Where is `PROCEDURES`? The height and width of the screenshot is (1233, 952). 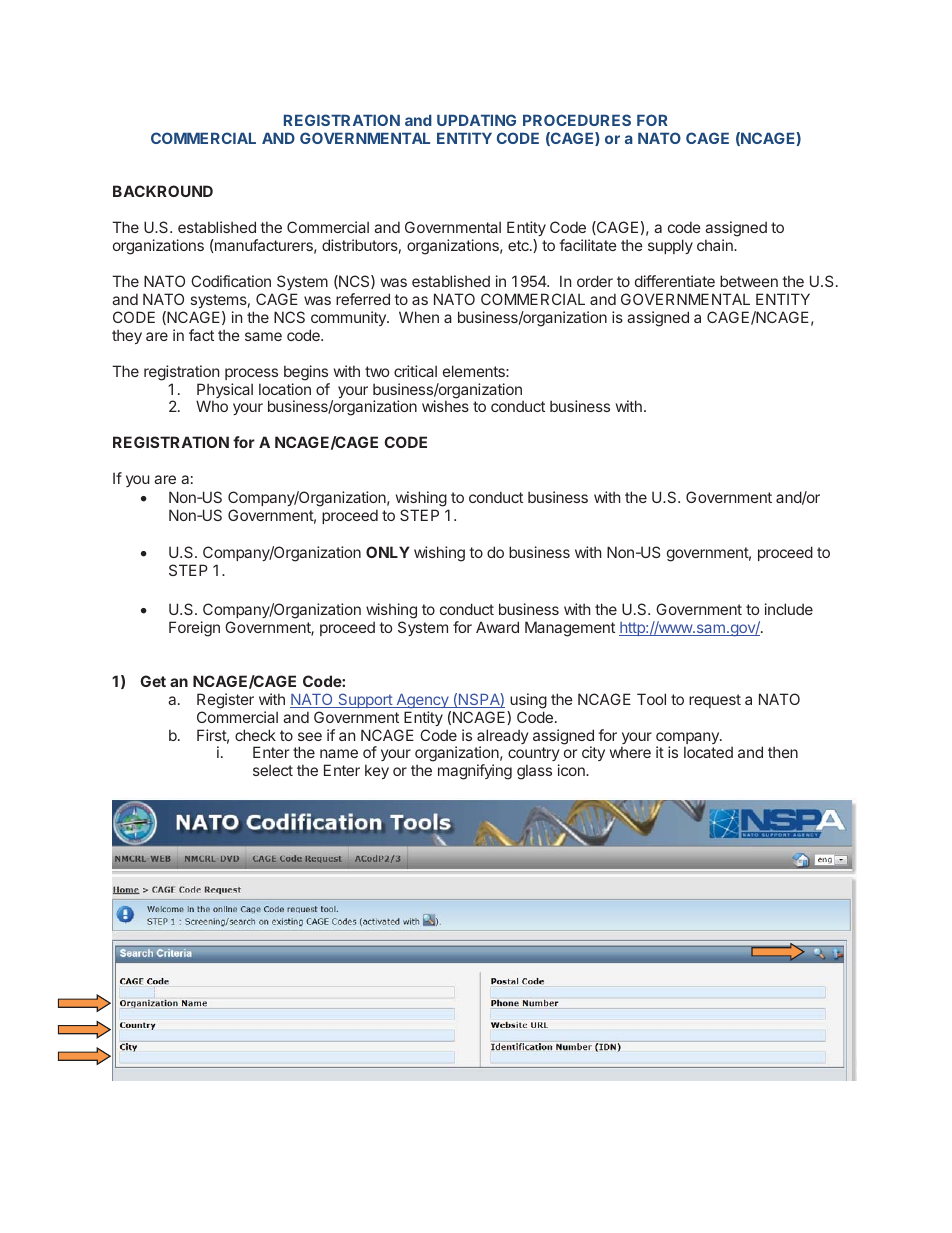
PROCEDURES is located at coordinates (577, 120).
